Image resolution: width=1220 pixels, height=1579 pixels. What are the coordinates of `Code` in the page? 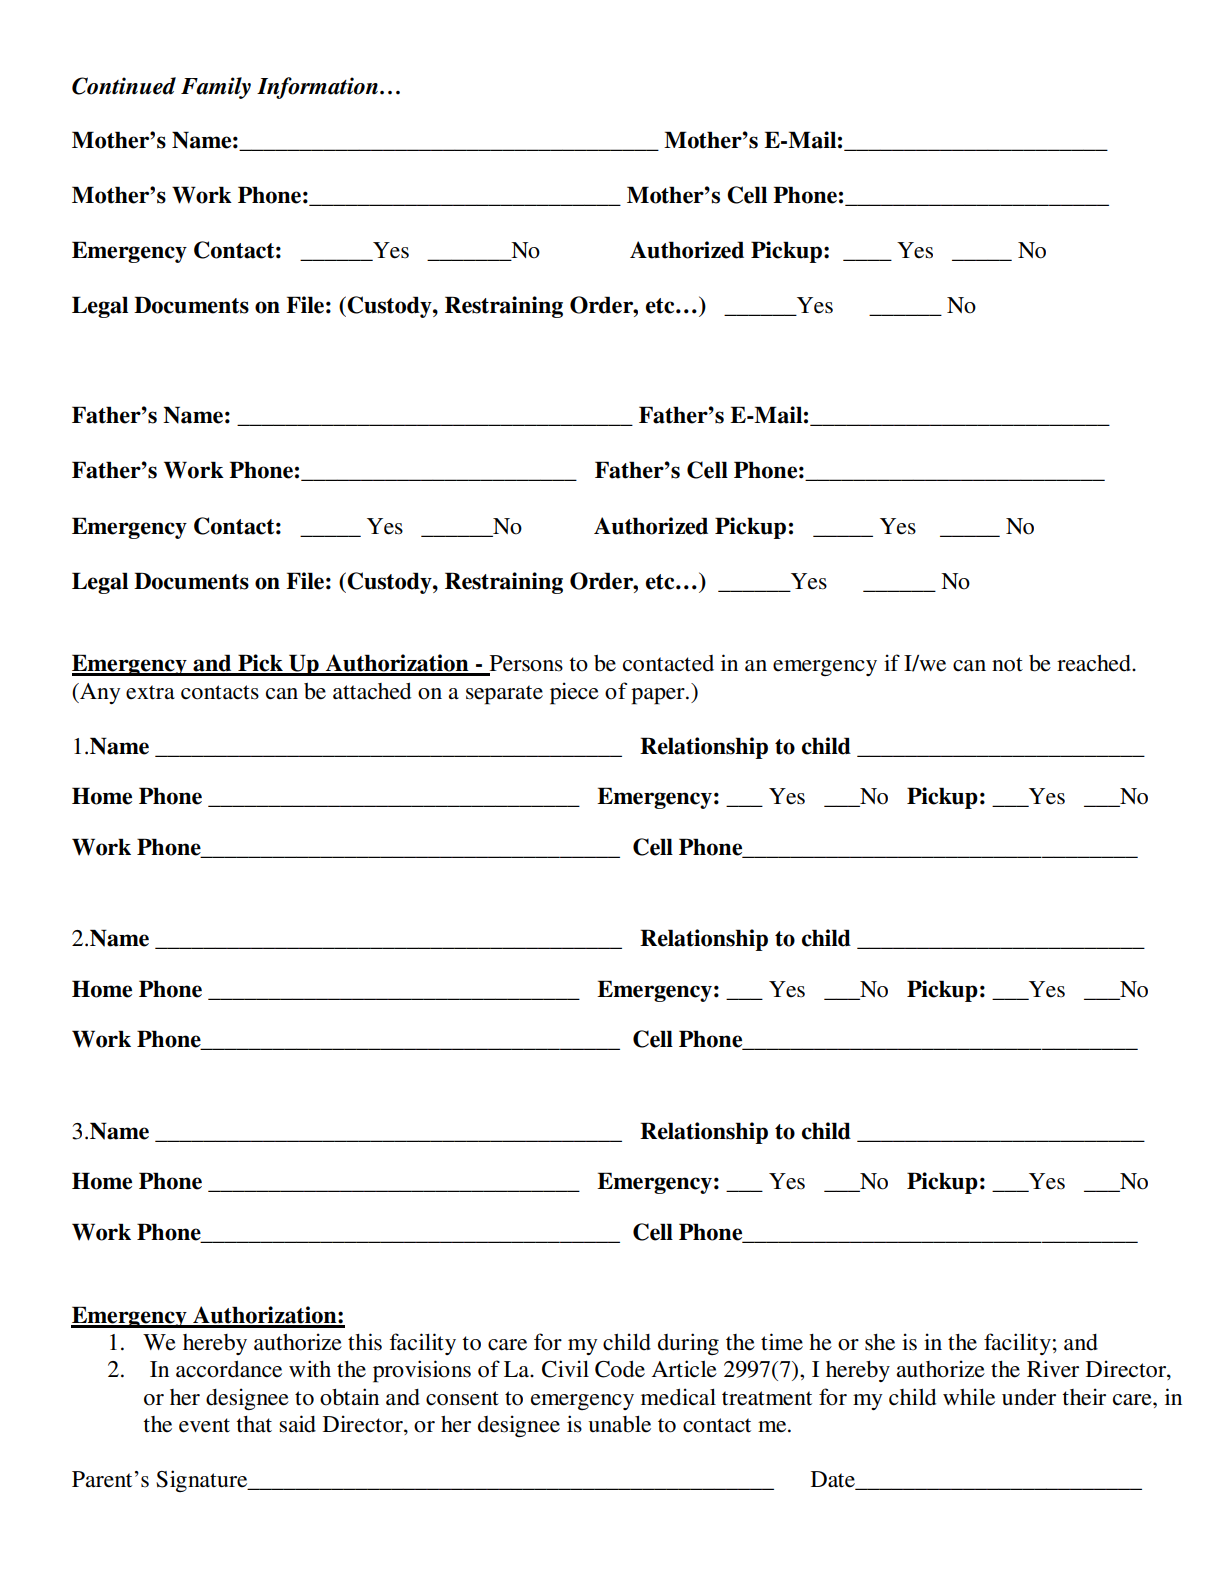 It's located at (620, 1369).
